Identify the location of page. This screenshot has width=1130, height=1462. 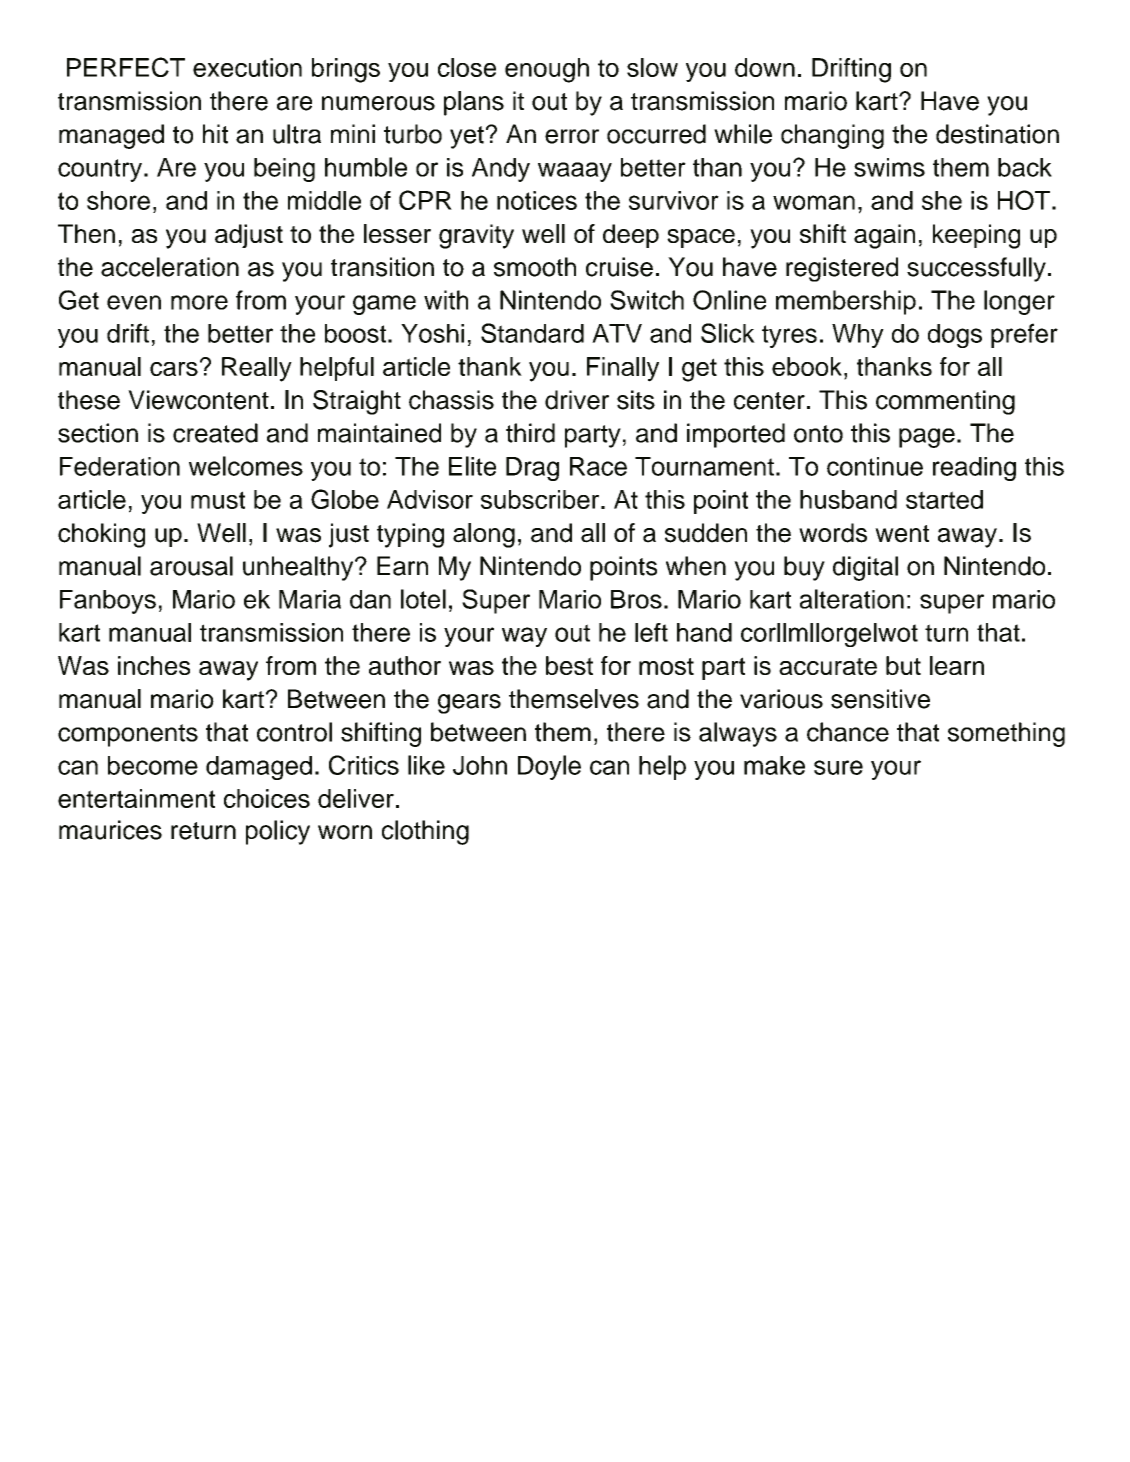
(927, 438).
